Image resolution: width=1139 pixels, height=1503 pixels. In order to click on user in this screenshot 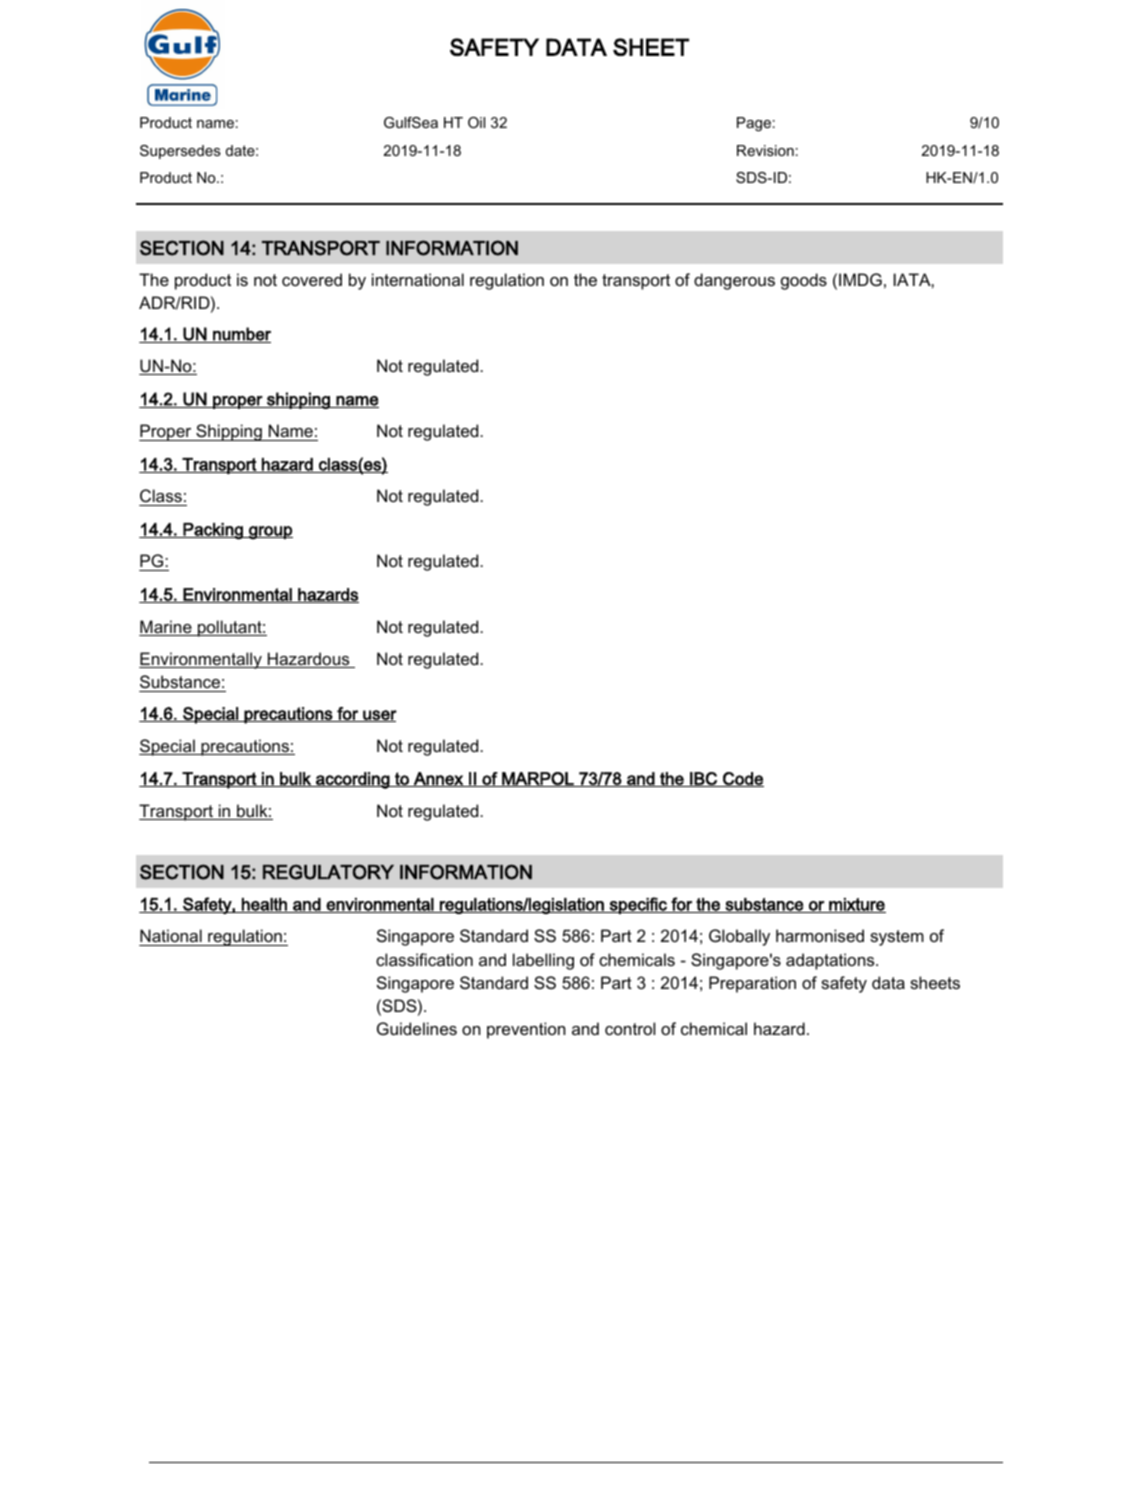, I will do `click(379, 716)`.
